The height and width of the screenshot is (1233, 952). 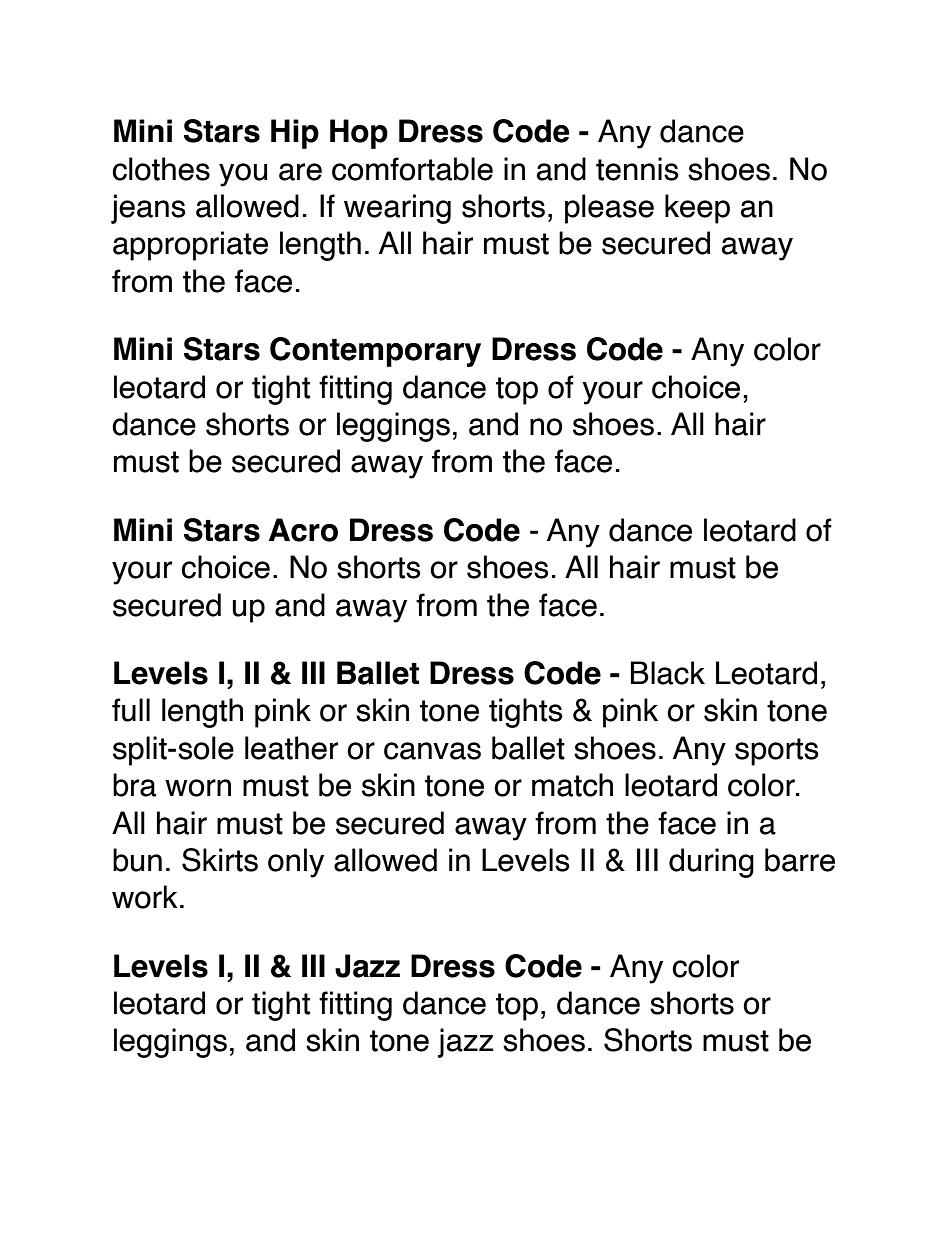 What do you see at coordinates (412, 169) in the screenshot?
I see `comfortable` at bounding box center [412, 169].
